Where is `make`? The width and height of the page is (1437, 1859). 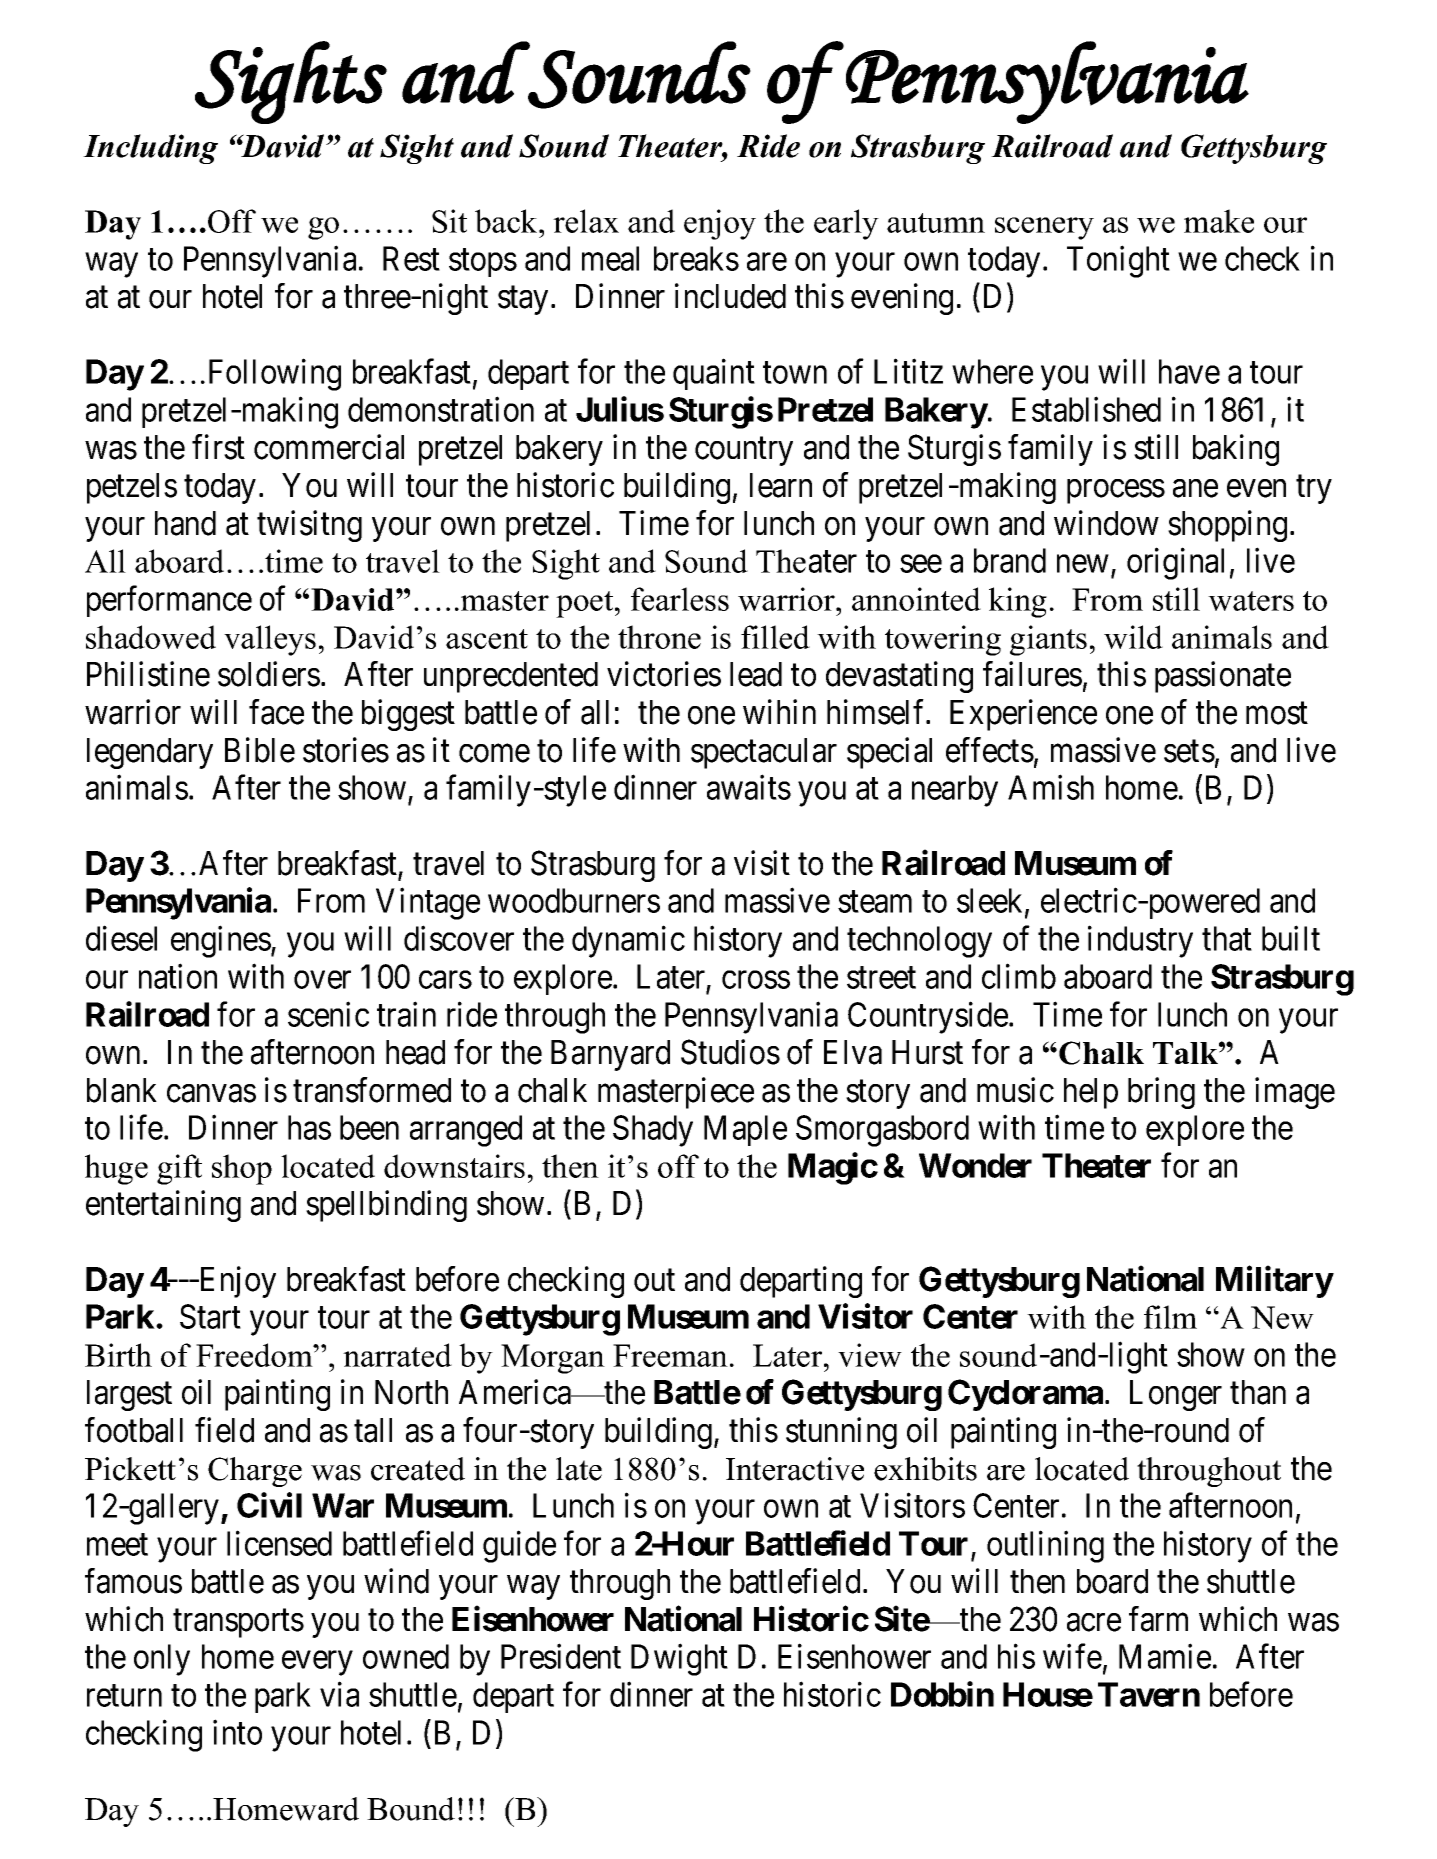
make is located at coordinates (1219, 221).
